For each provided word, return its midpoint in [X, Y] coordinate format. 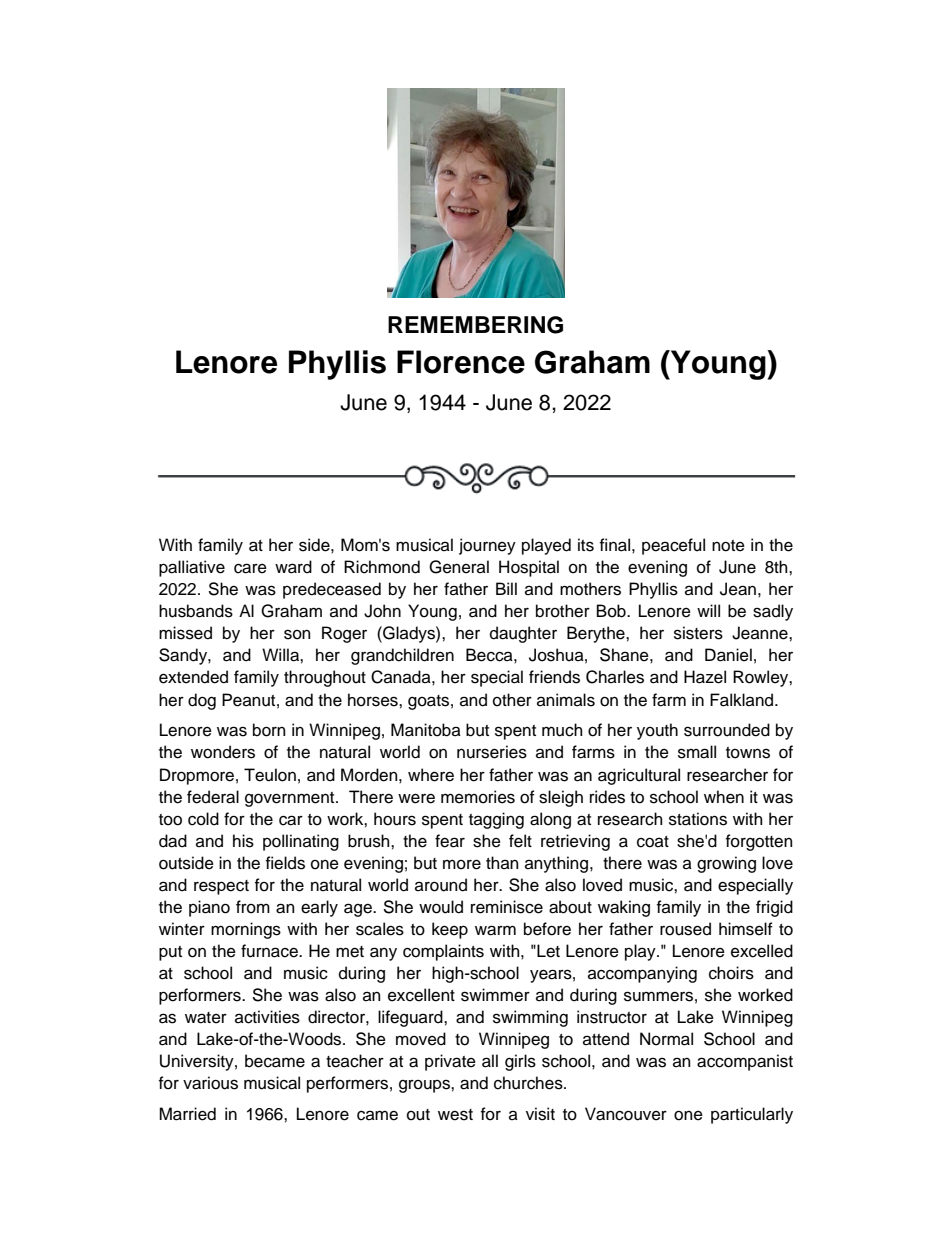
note [728, 546]
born [269, 730]
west [455, 1115]
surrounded [727, 730]
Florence [461, 362]
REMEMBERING [475, 325]
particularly [752, 1115]
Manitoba [426, 730]
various [210, 1083]
